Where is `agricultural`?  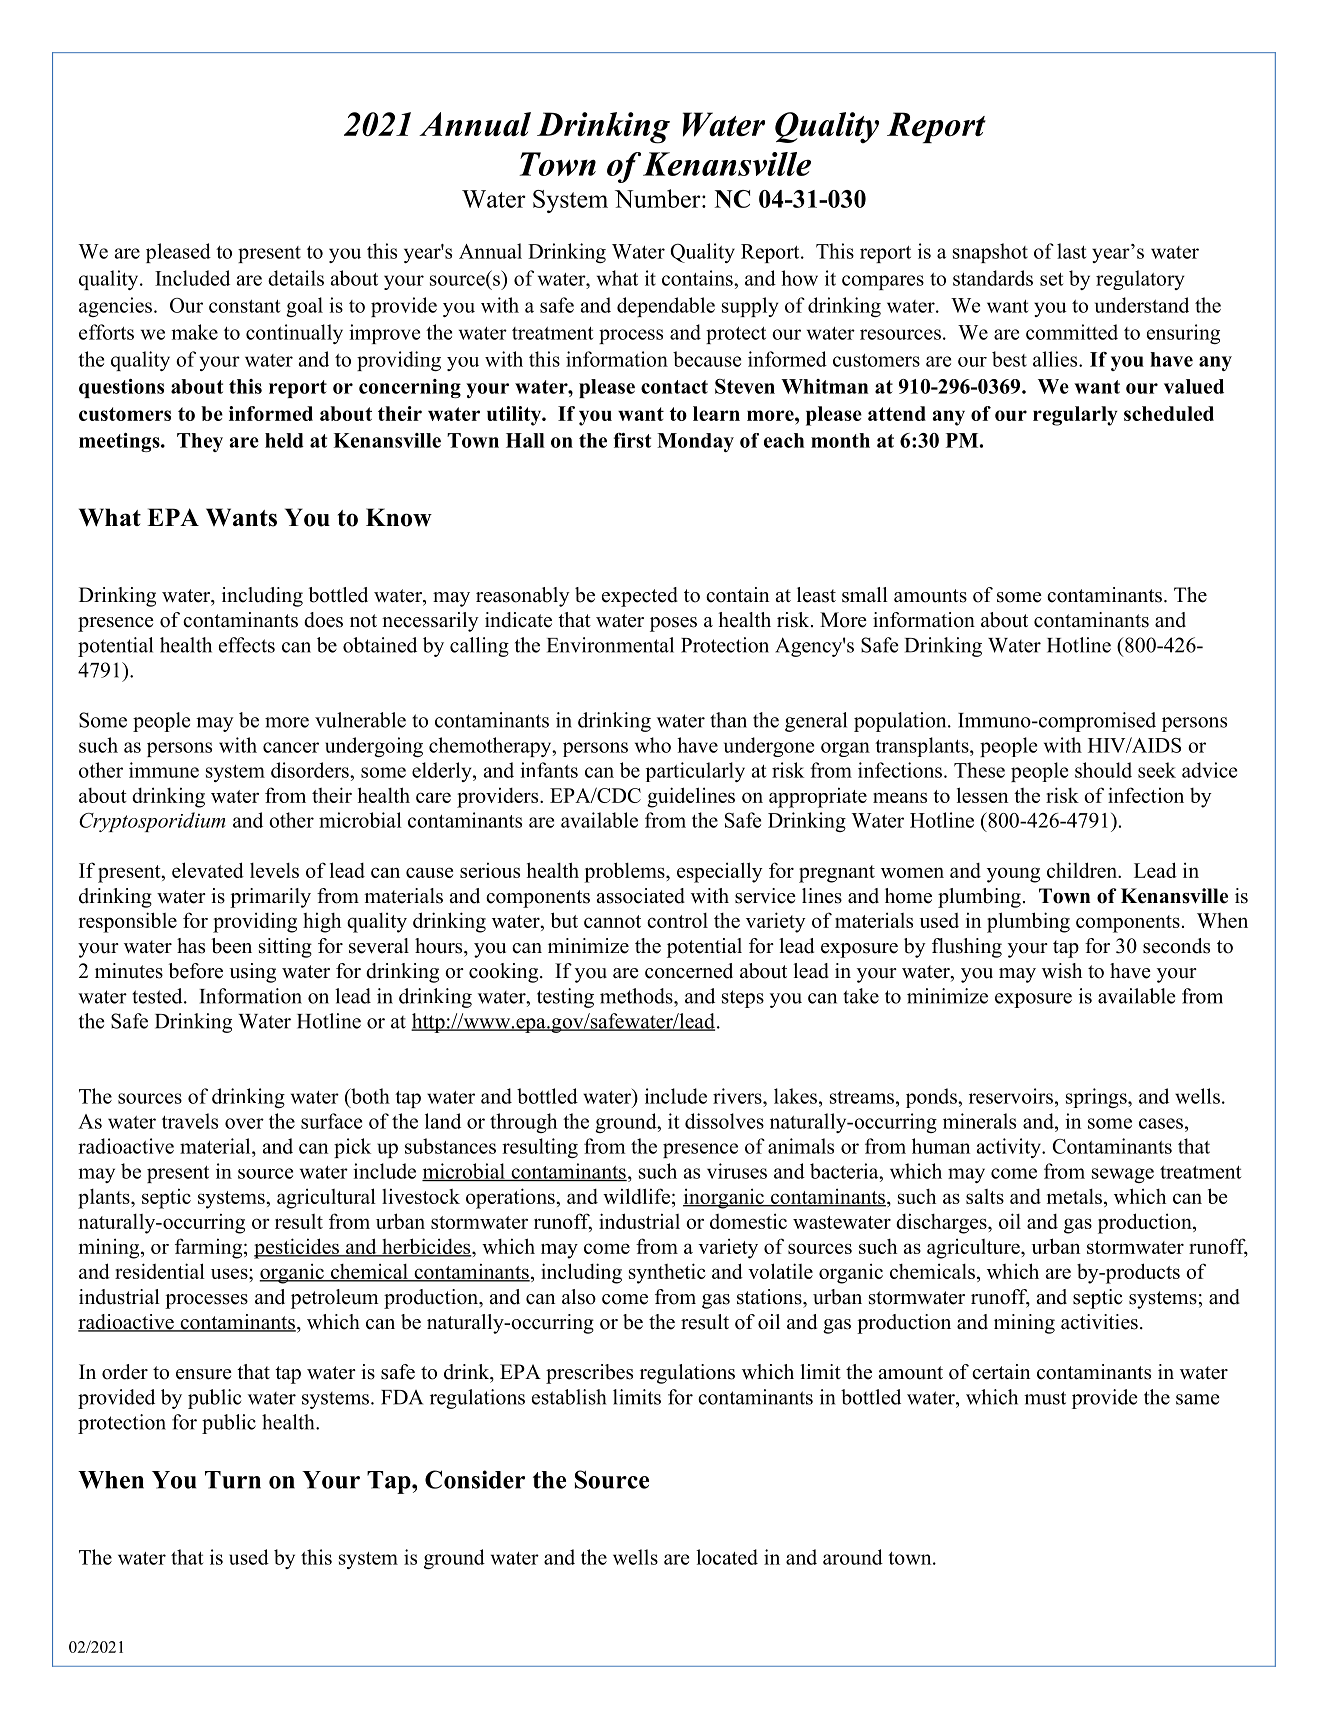 agricultural is located at coordinates (326, 1198).
